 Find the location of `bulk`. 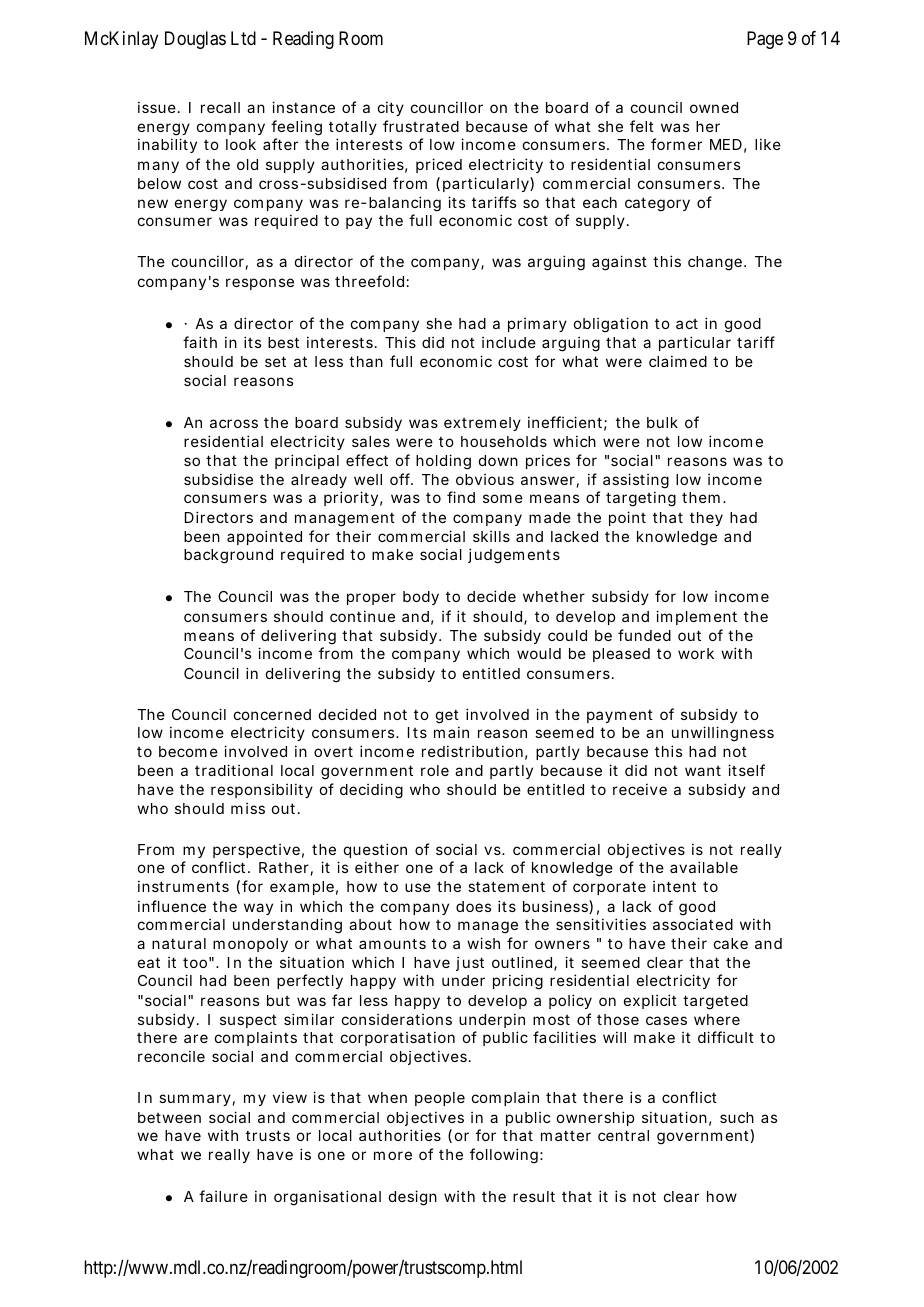

bulk is located at coordinates (662, 422).
